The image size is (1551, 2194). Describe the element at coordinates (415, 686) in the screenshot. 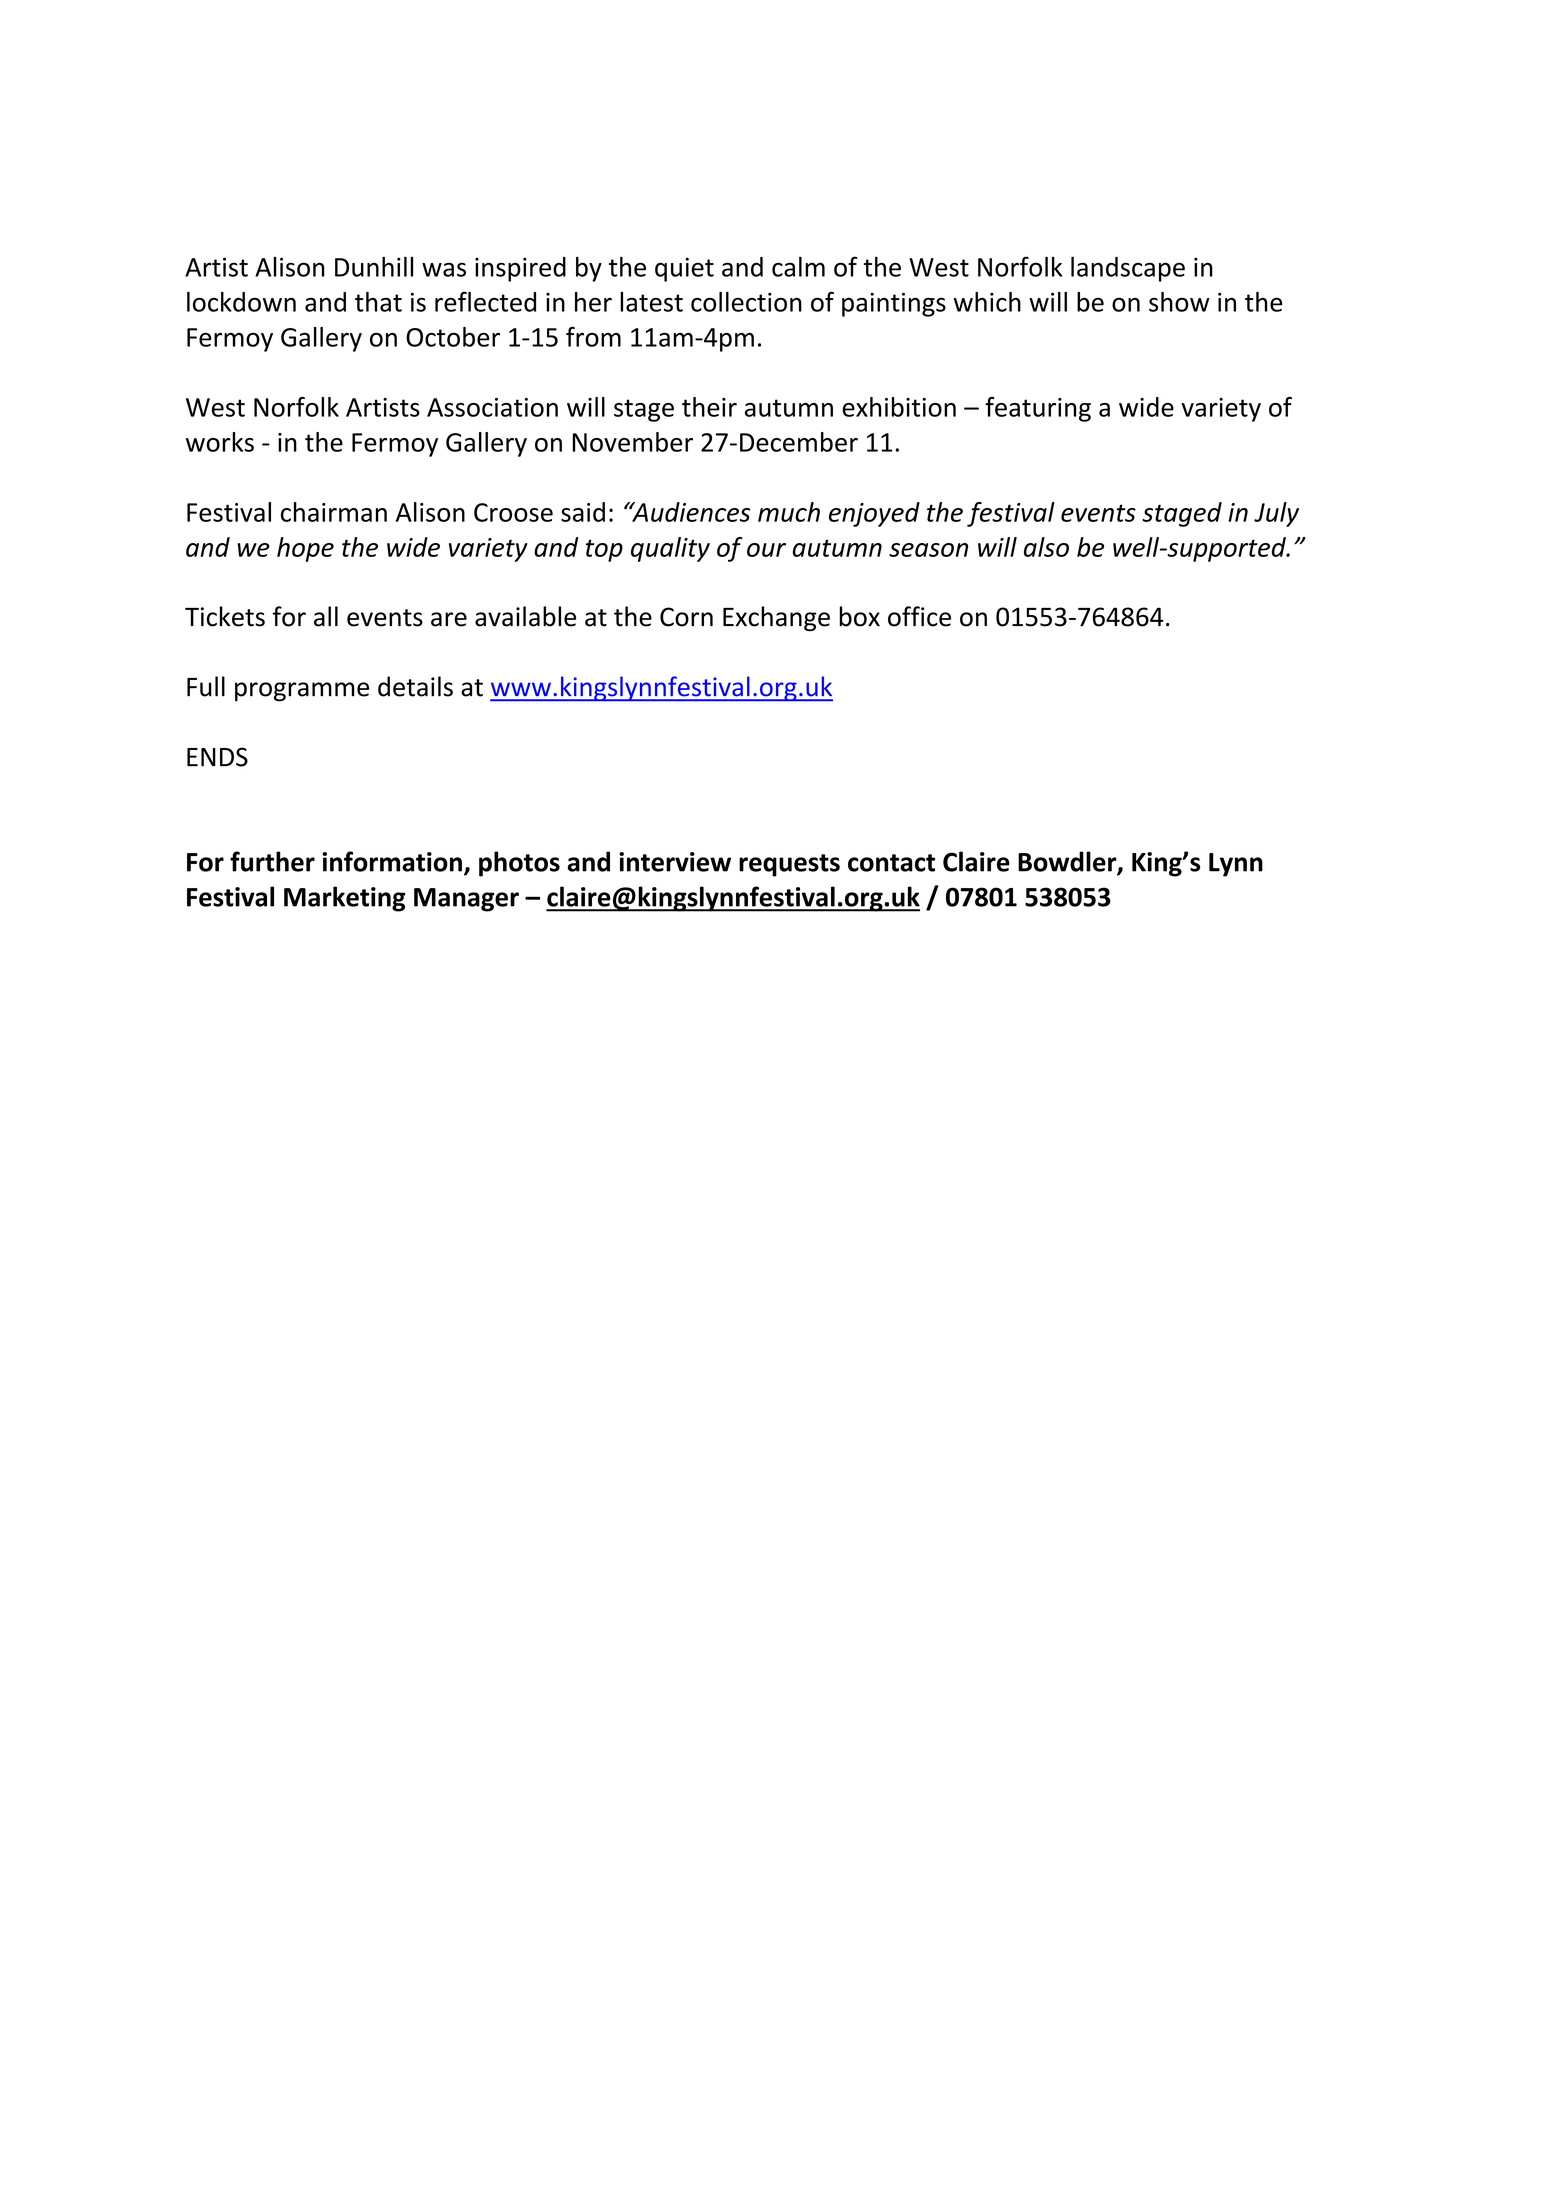

I see `details` at that location.
